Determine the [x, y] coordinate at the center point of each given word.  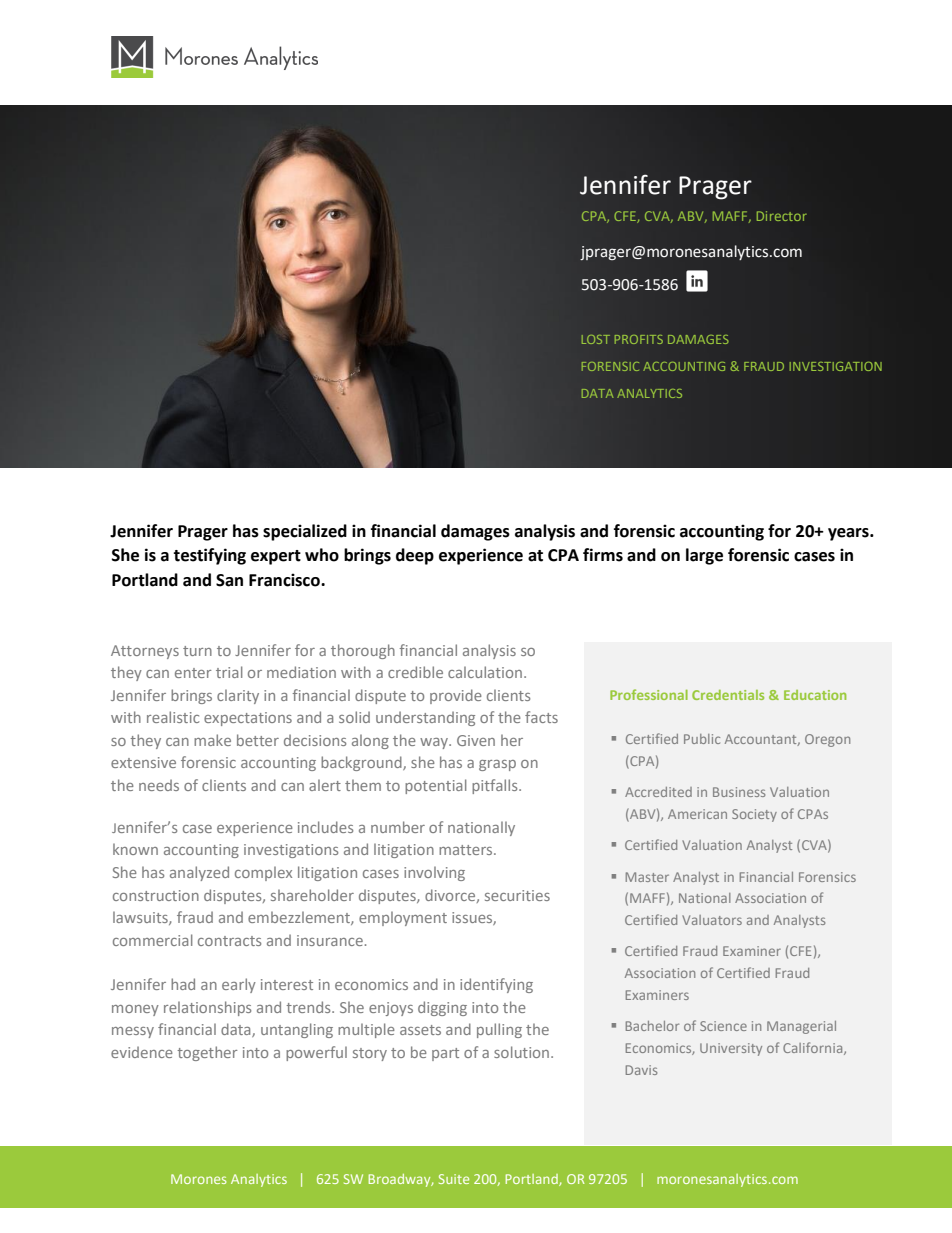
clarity [238, 696]
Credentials [728, 695]
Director [782, 216]
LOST [596, 339]
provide [456, 696]
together [207, 1053]
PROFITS [639, 339]
